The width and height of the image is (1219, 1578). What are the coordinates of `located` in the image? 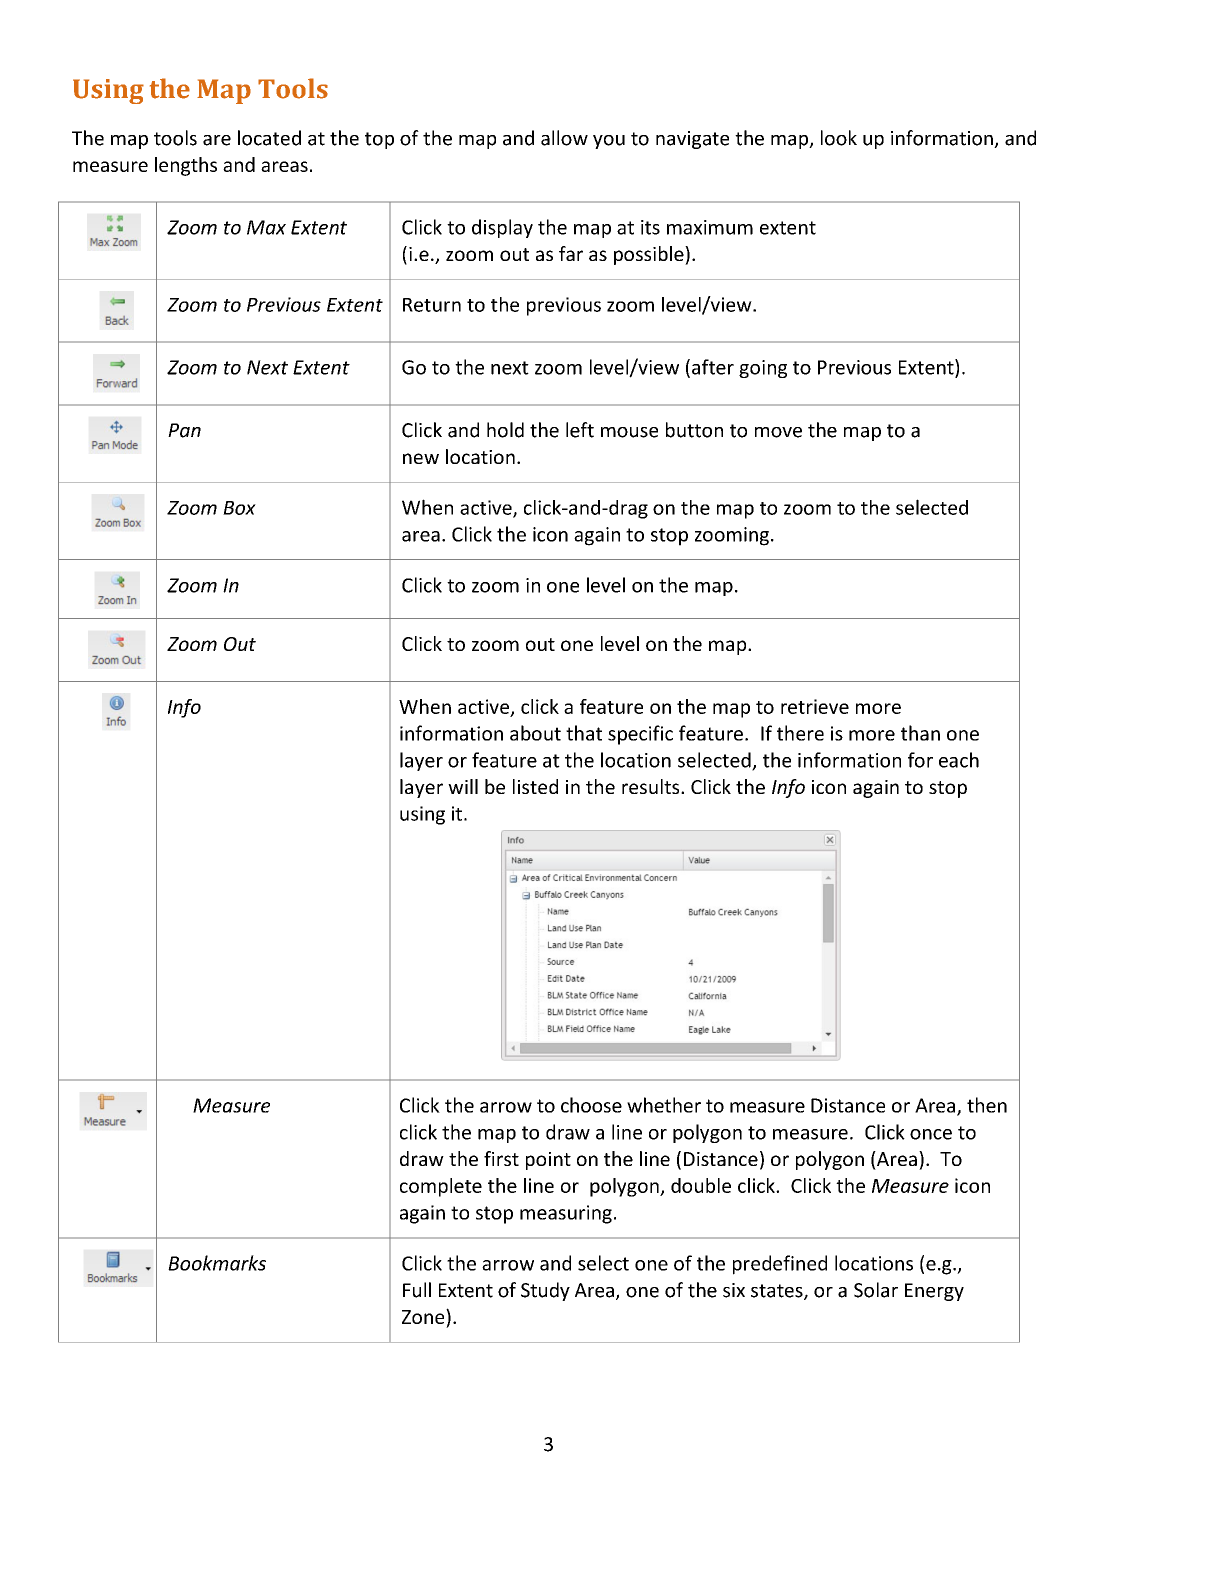 It's located at (269, 138).
